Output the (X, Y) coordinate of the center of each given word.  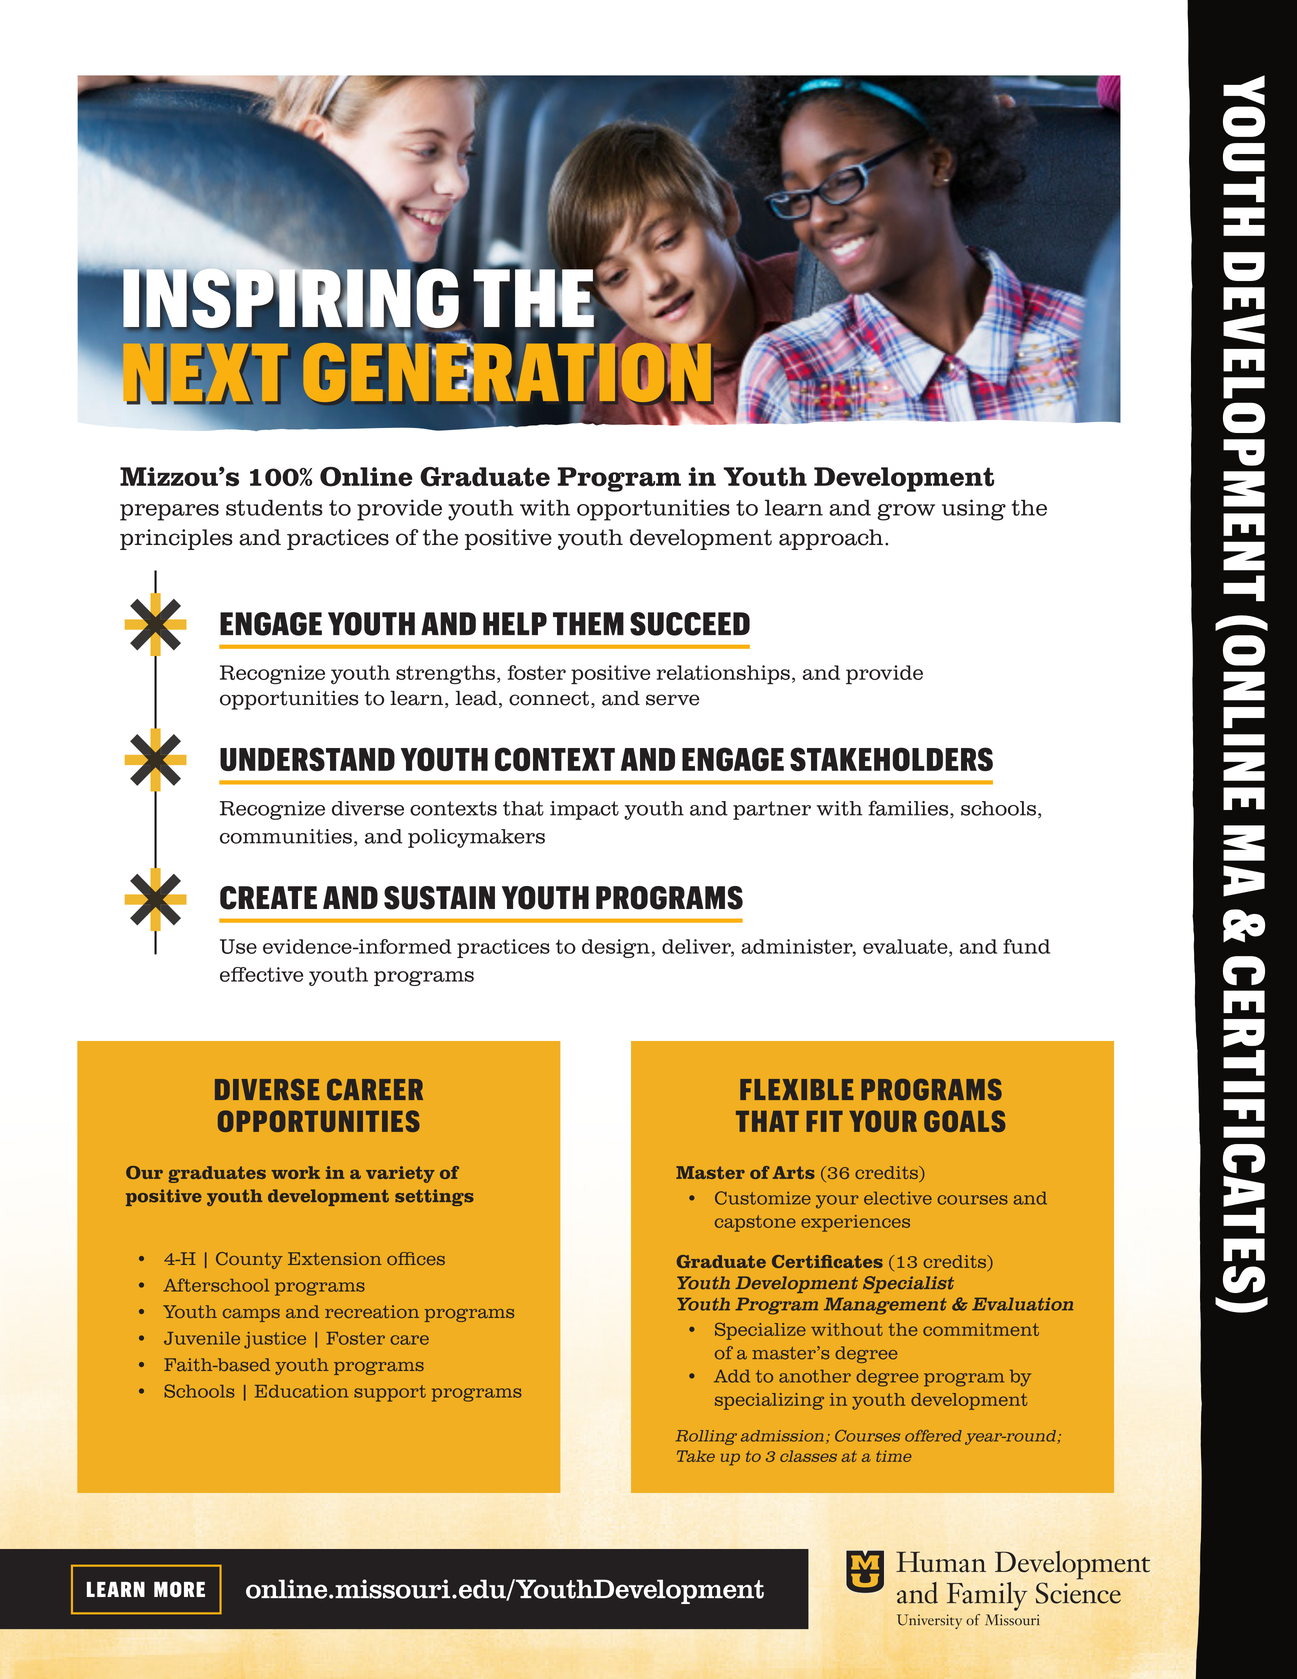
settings (434, 1197)
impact (584, 810)
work (295, 1172)
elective (898, 1198)
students (274, 507)
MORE (179, 1589)
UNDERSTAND (307, 759)
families (909, 809)
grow (906, 512)
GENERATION (507, 372)
